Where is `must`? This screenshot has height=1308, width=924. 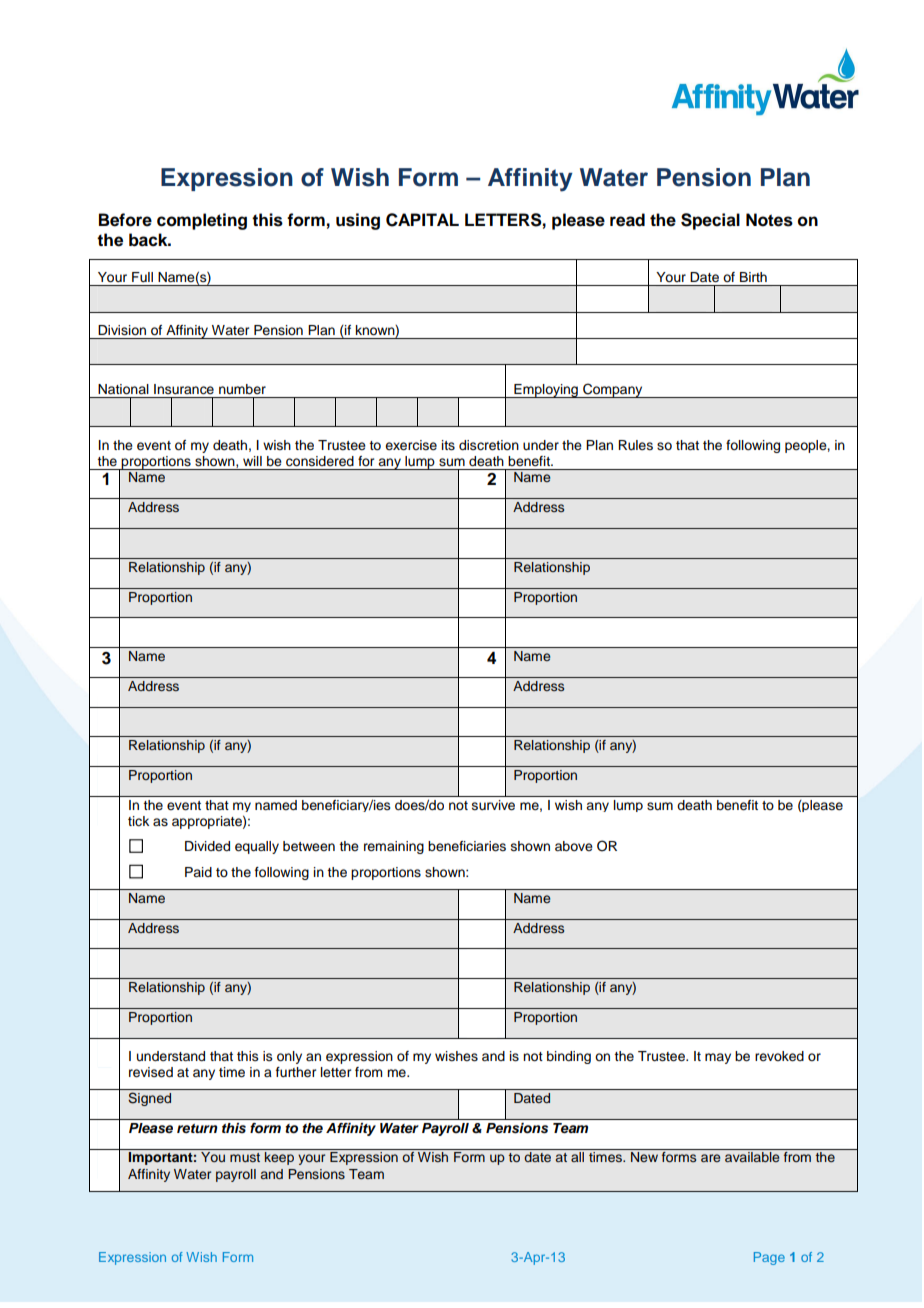
must is located at coordinates (245, 1157).
